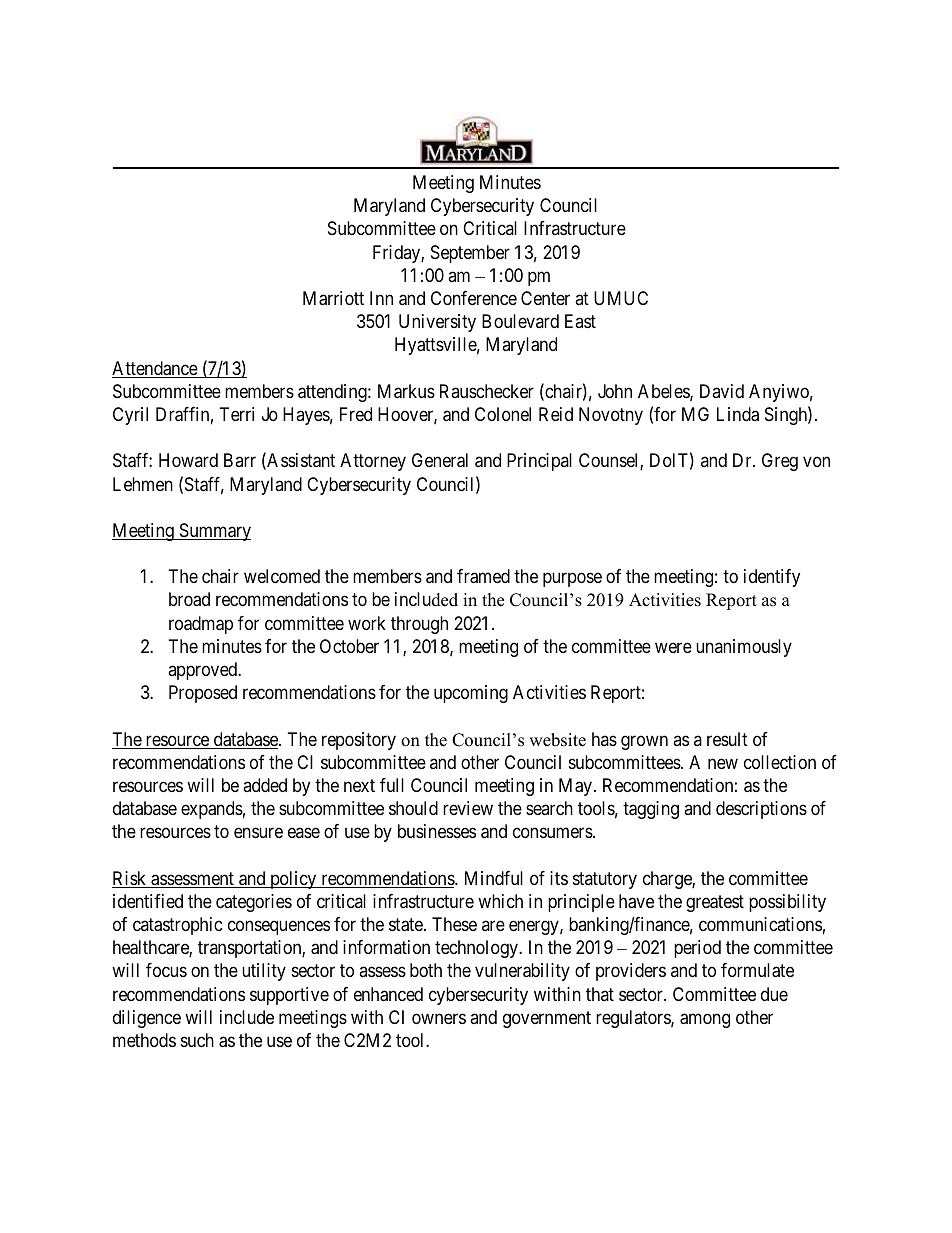 This screenshot has height=1233, width=952. I want to click on Greg, so click(780, 462).
